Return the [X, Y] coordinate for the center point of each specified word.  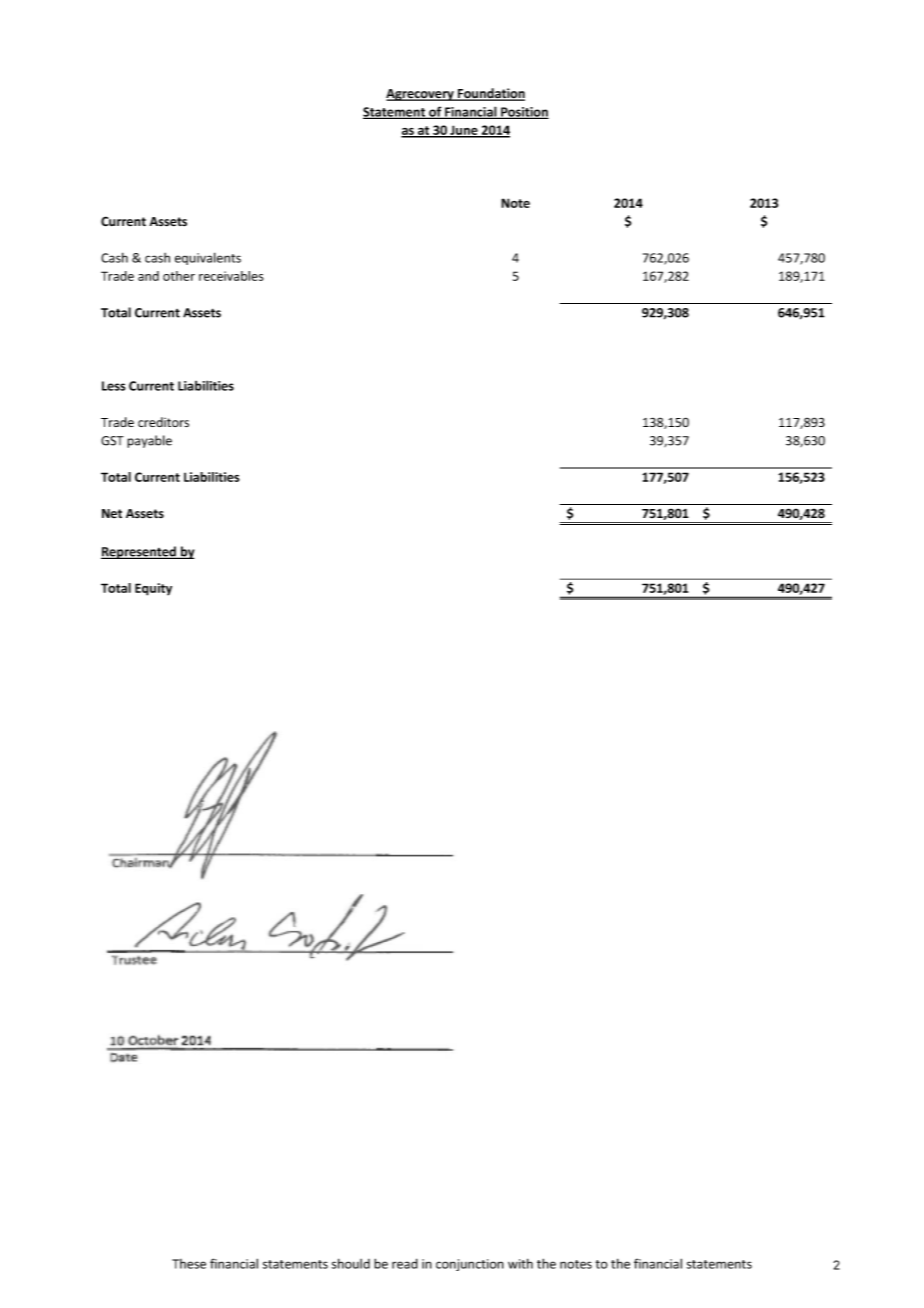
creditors [163, 422]
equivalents [208, 258]
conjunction [470, 1265]
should [351, 1263]
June [464, 131]
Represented [139, 552]
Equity [153, 589]
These [189, 1264]
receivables [231, 276]
